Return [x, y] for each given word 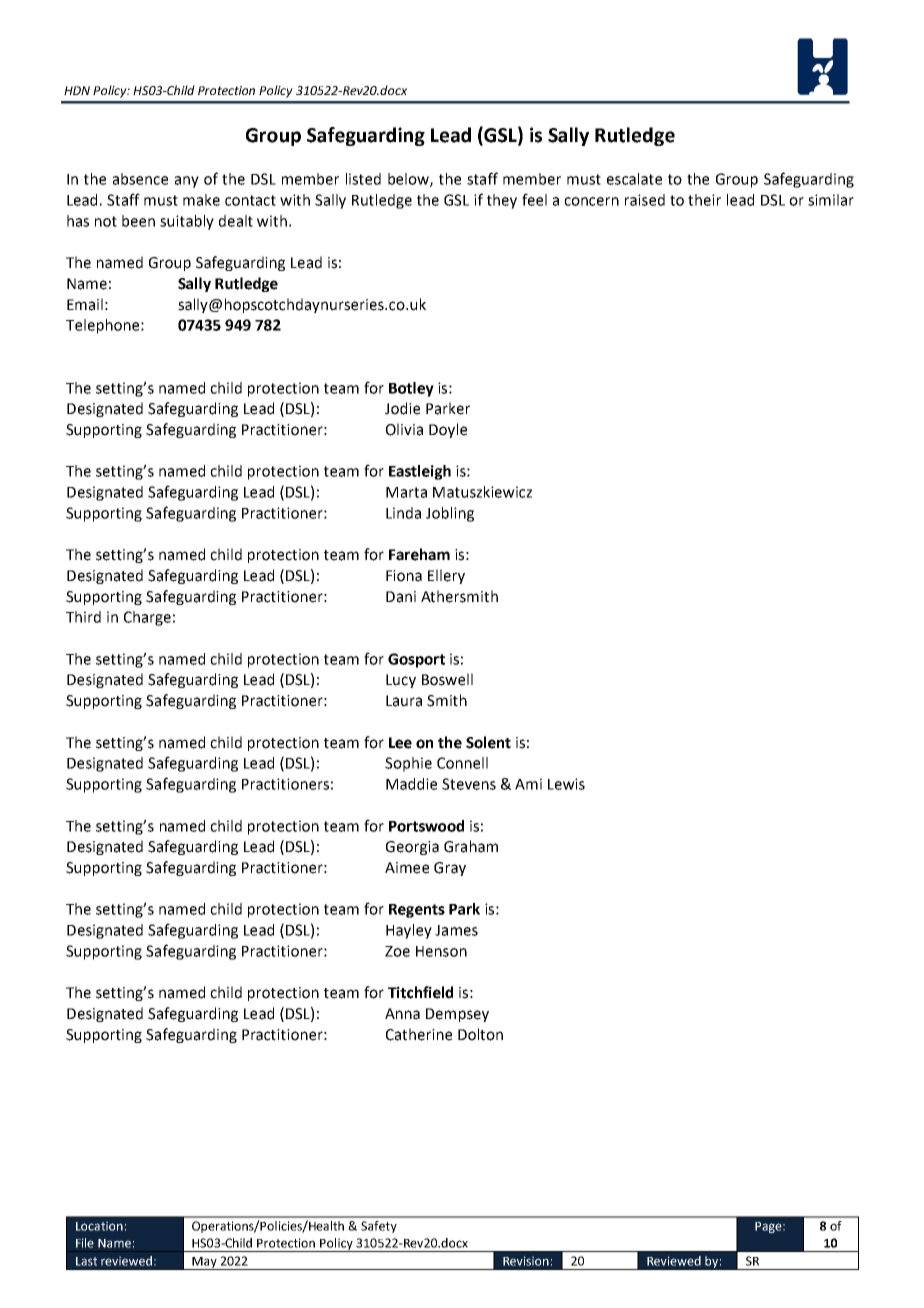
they [502, 201]
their [704, 200]
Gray [450, 869]
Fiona [404, 576]
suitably [187, 222]
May [204, 1263]
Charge [147, 618]
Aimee [407, 868]
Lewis [566, 784]
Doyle [448, 430]
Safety [379, 1227]
